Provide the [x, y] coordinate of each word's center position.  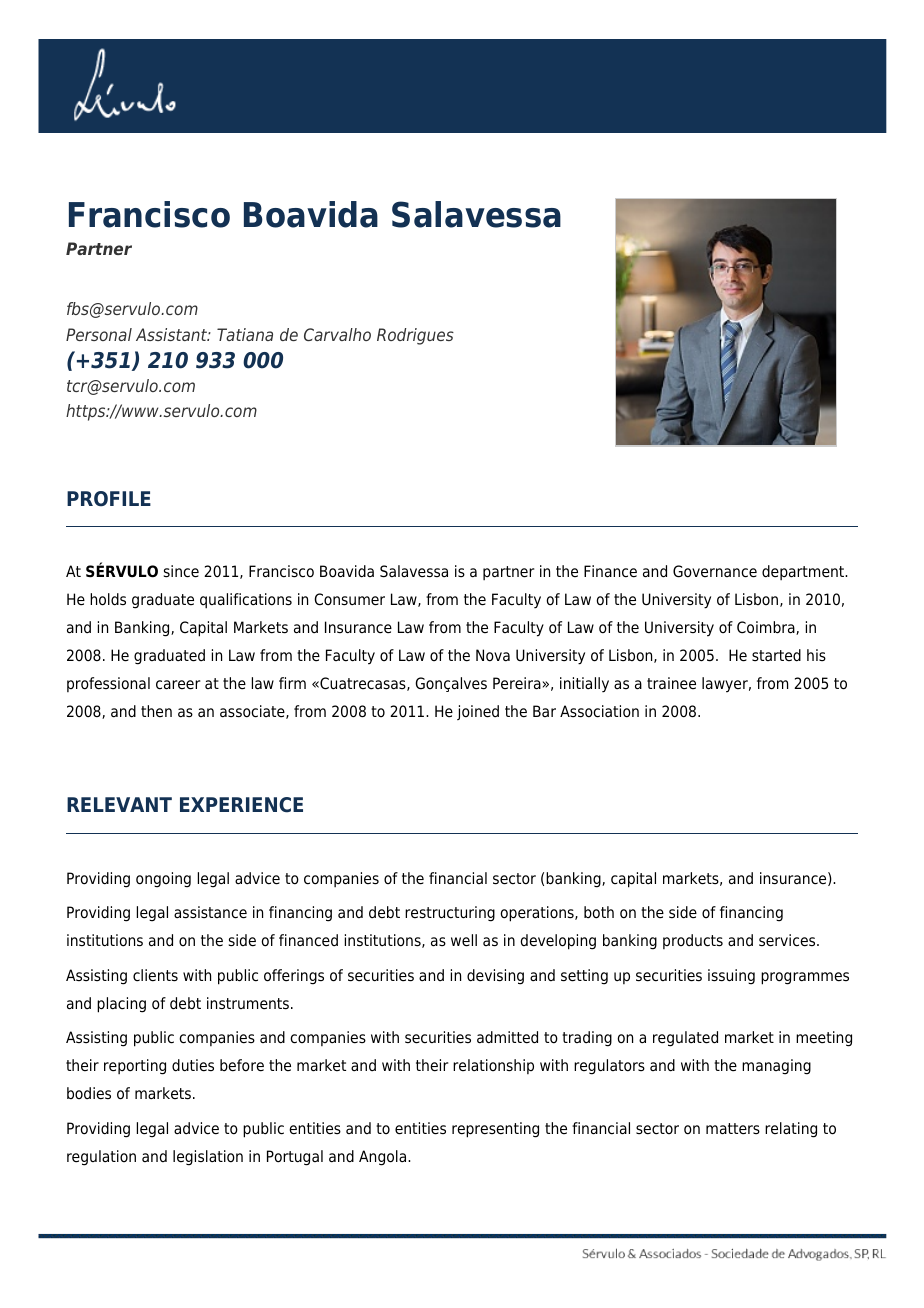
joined [478, 712]
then [156, 711]
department [804, 572]
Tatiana [245, 334]
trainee [671, 683]
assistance [210, 912]
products [693, 941]
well [464, 940]
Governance [715, 571]
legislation [208, 1158]
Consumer [349, 599]
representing [495, 1130]
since [181, 571]
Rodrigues [415, 336]
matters [733, 1129]
